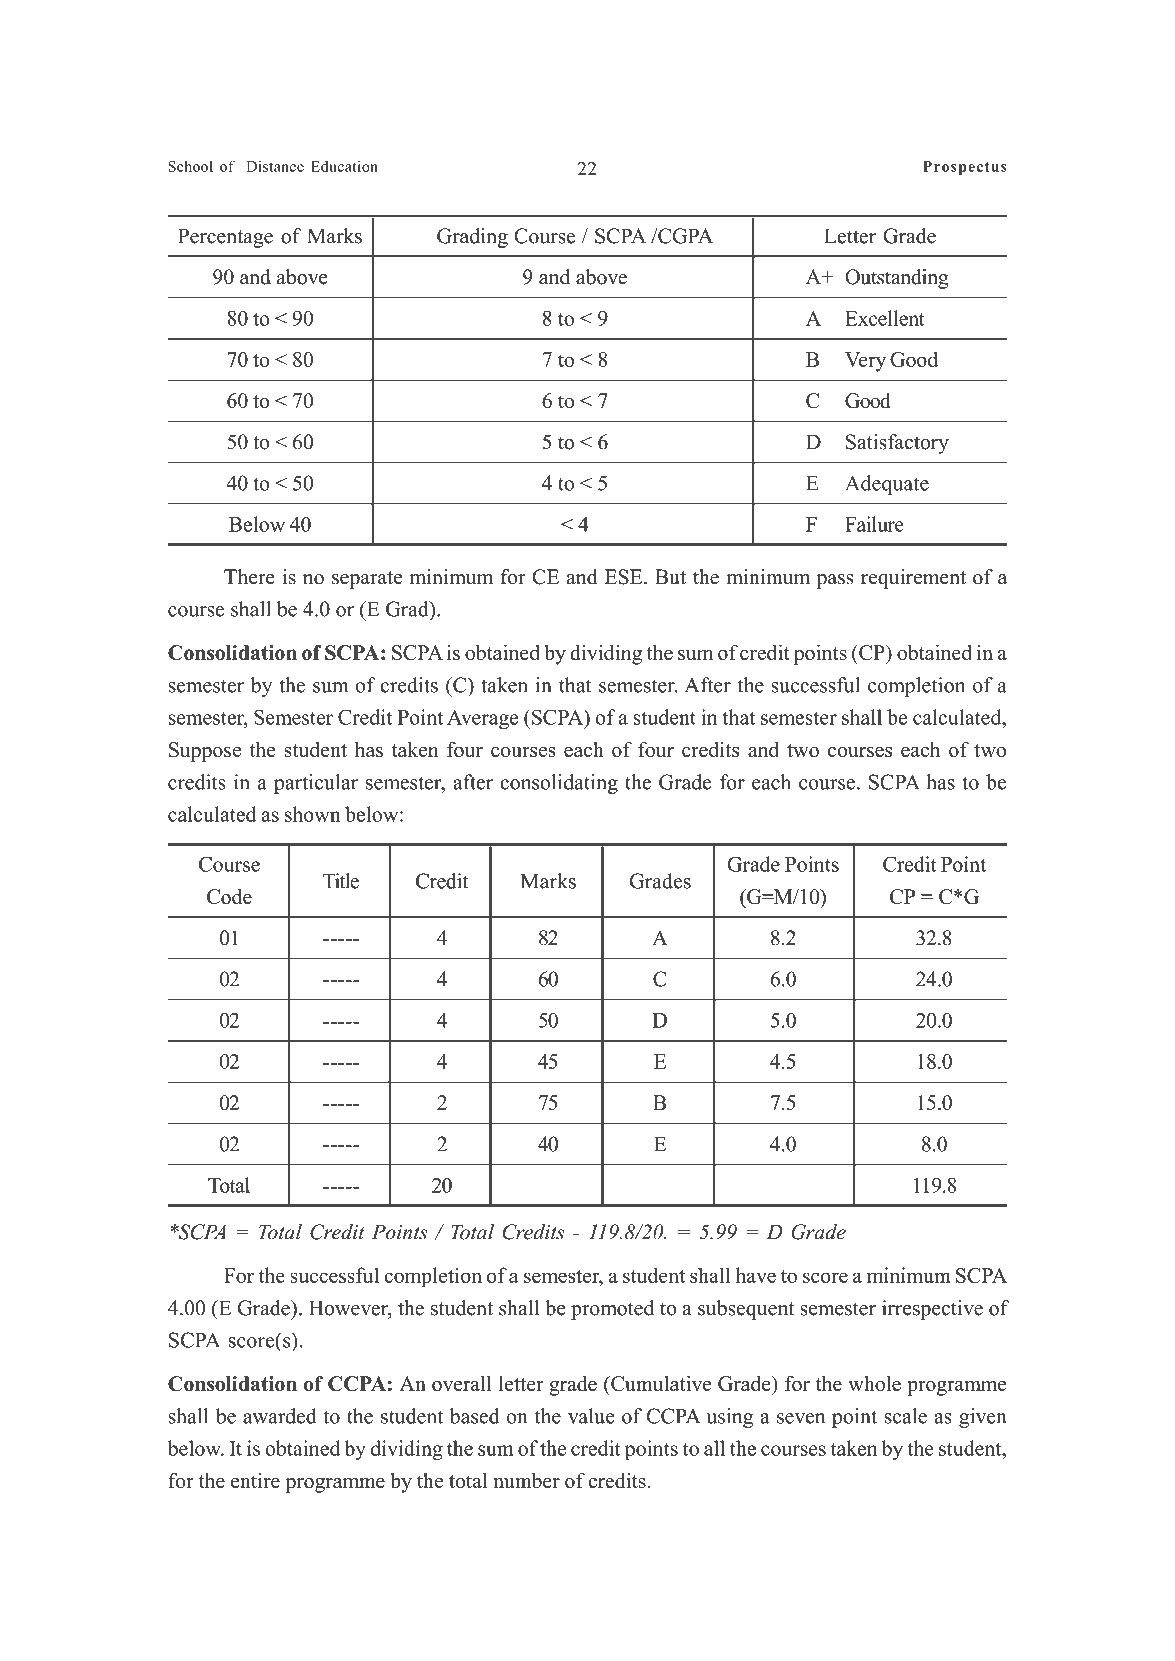 The width and height of the screenshot is (1175, 1661). Describe the element at coordinates (280, 1416) in the screenshot. I see `awarded` at that location.
